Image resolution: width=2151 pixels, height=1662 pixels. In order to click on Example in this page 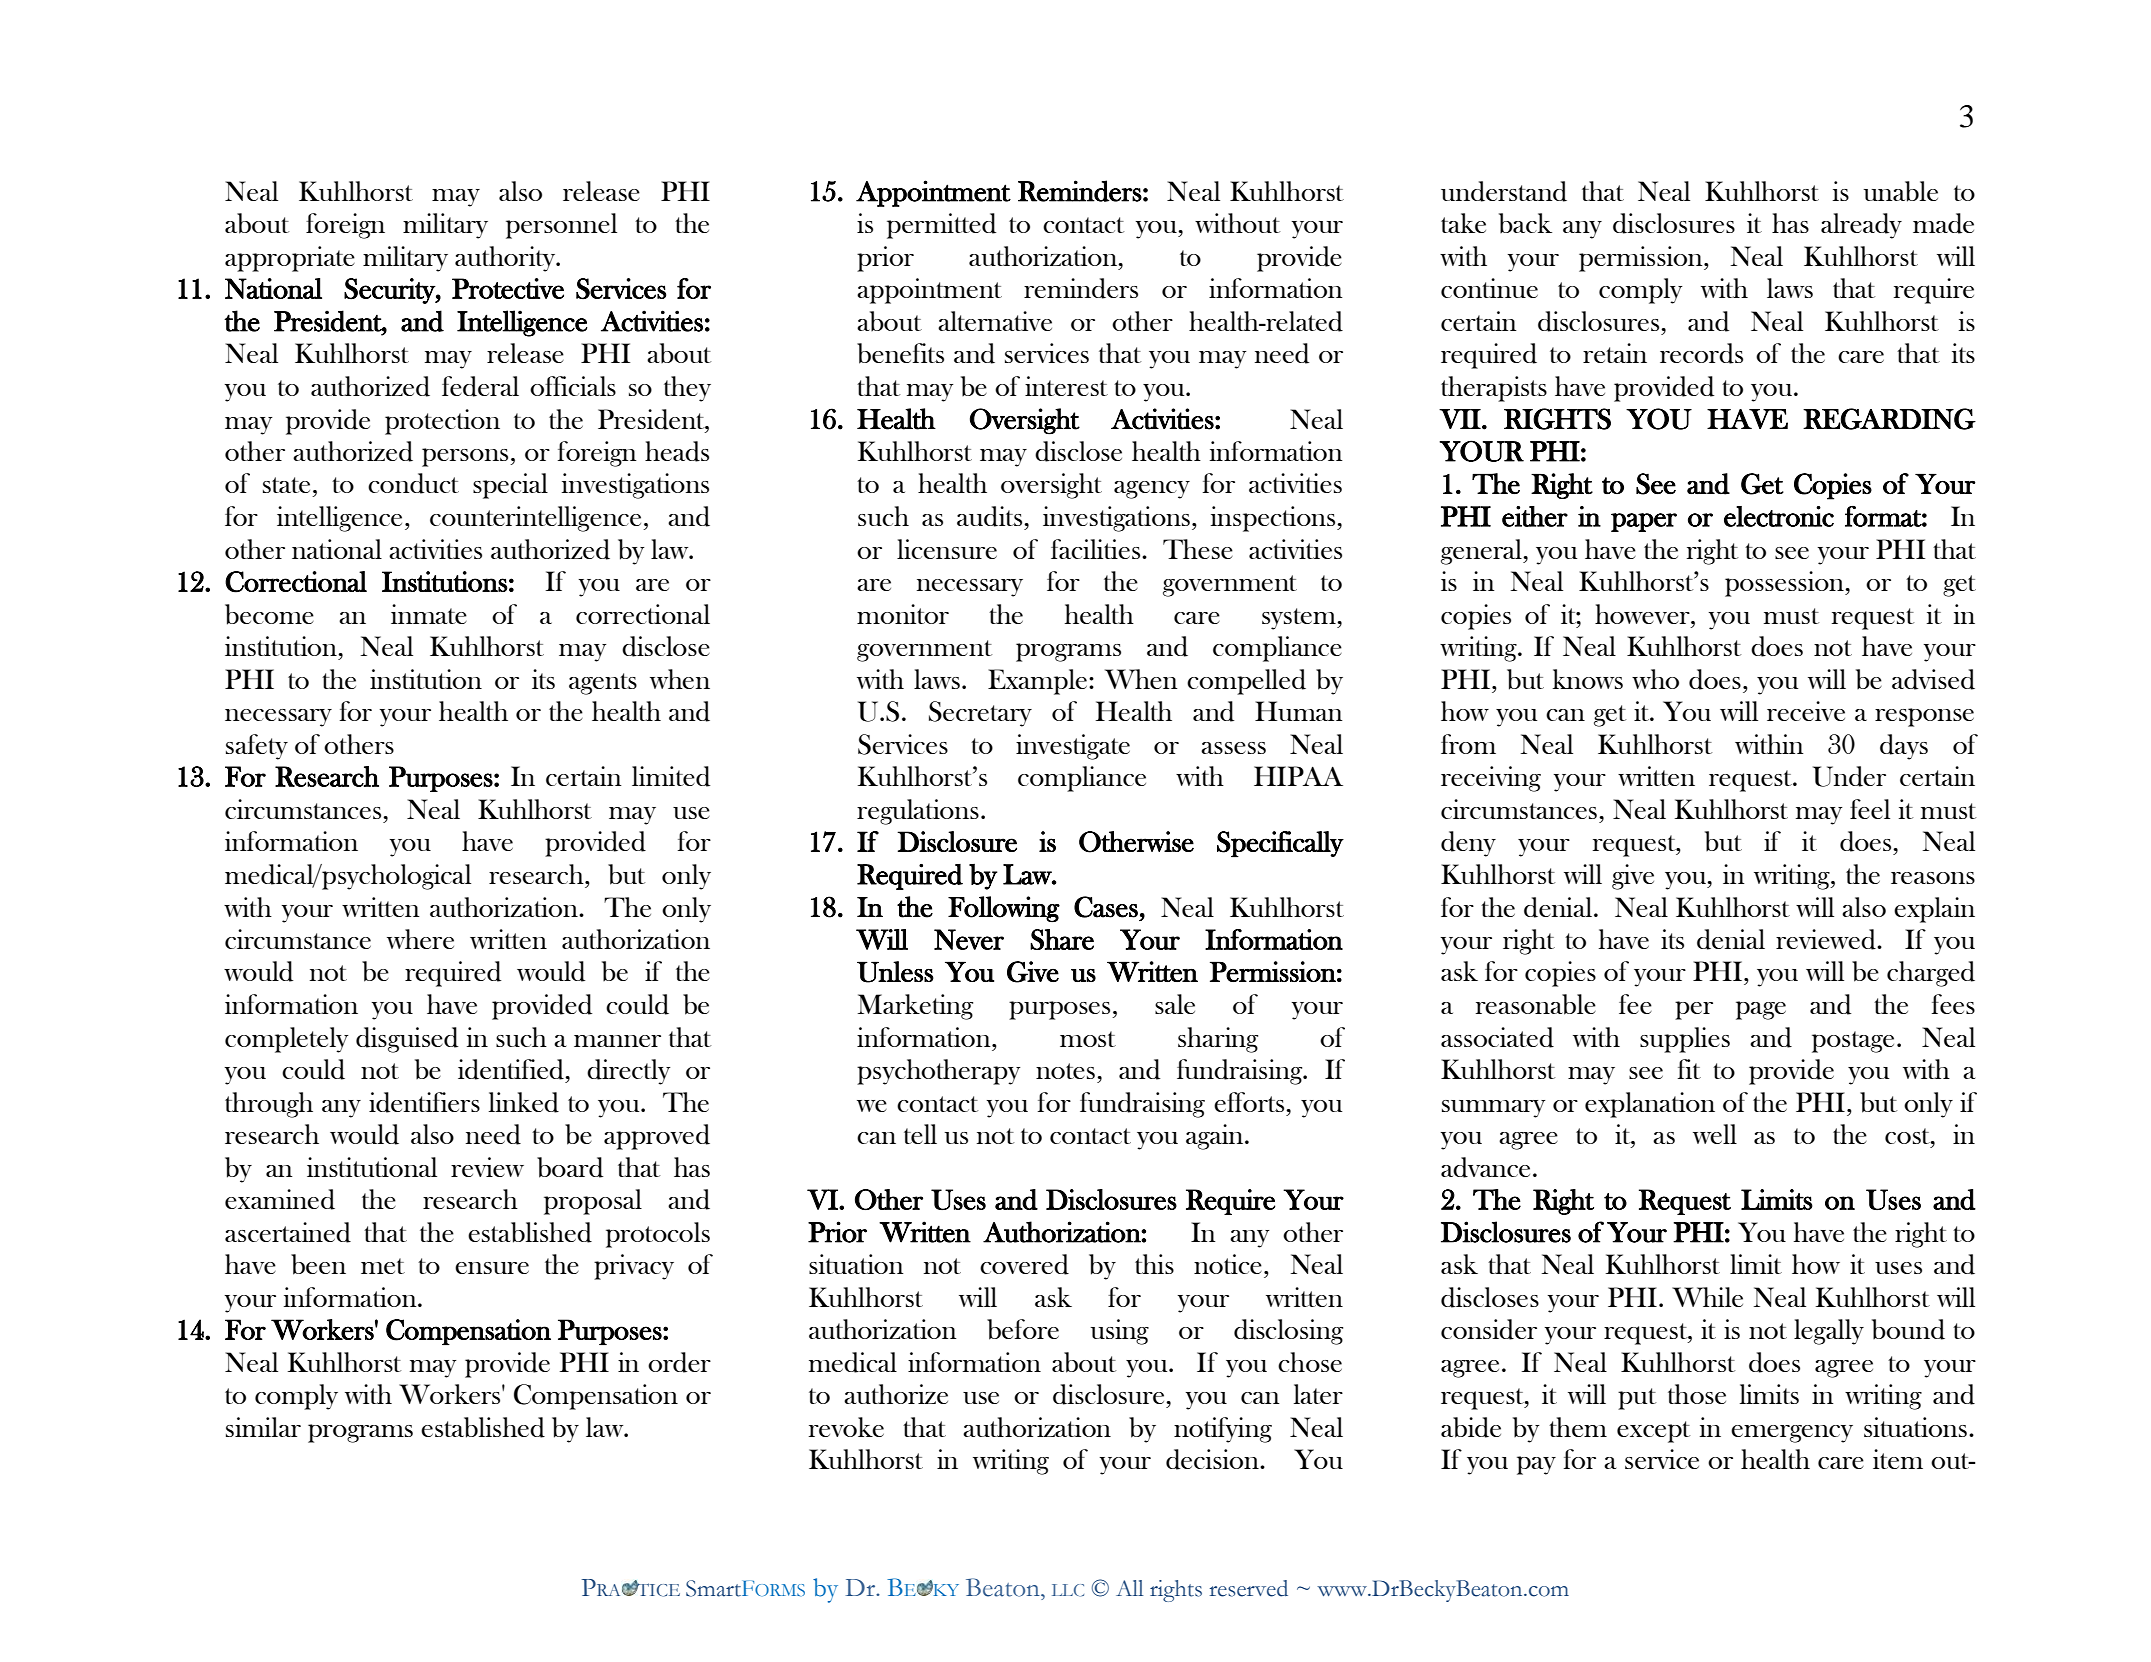, I will do `click(1039, 682)`.
